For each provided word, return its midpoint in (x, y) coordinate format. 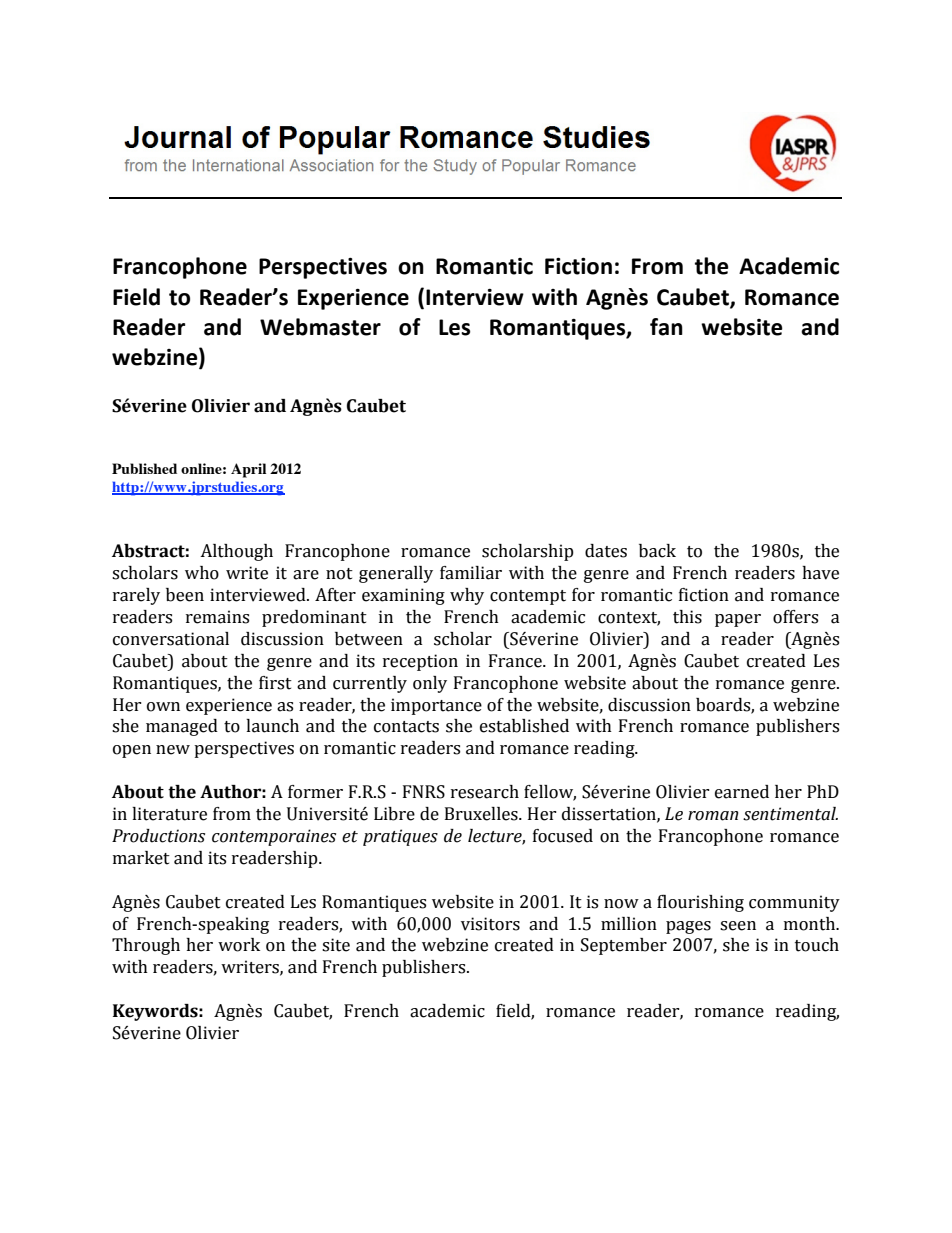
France (516, 661)
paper (738, 620)
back (657, 551)
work (239, 945)
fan (666, 327)
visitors (490, 924)
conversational (171, 639)
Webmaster (320, 327)
